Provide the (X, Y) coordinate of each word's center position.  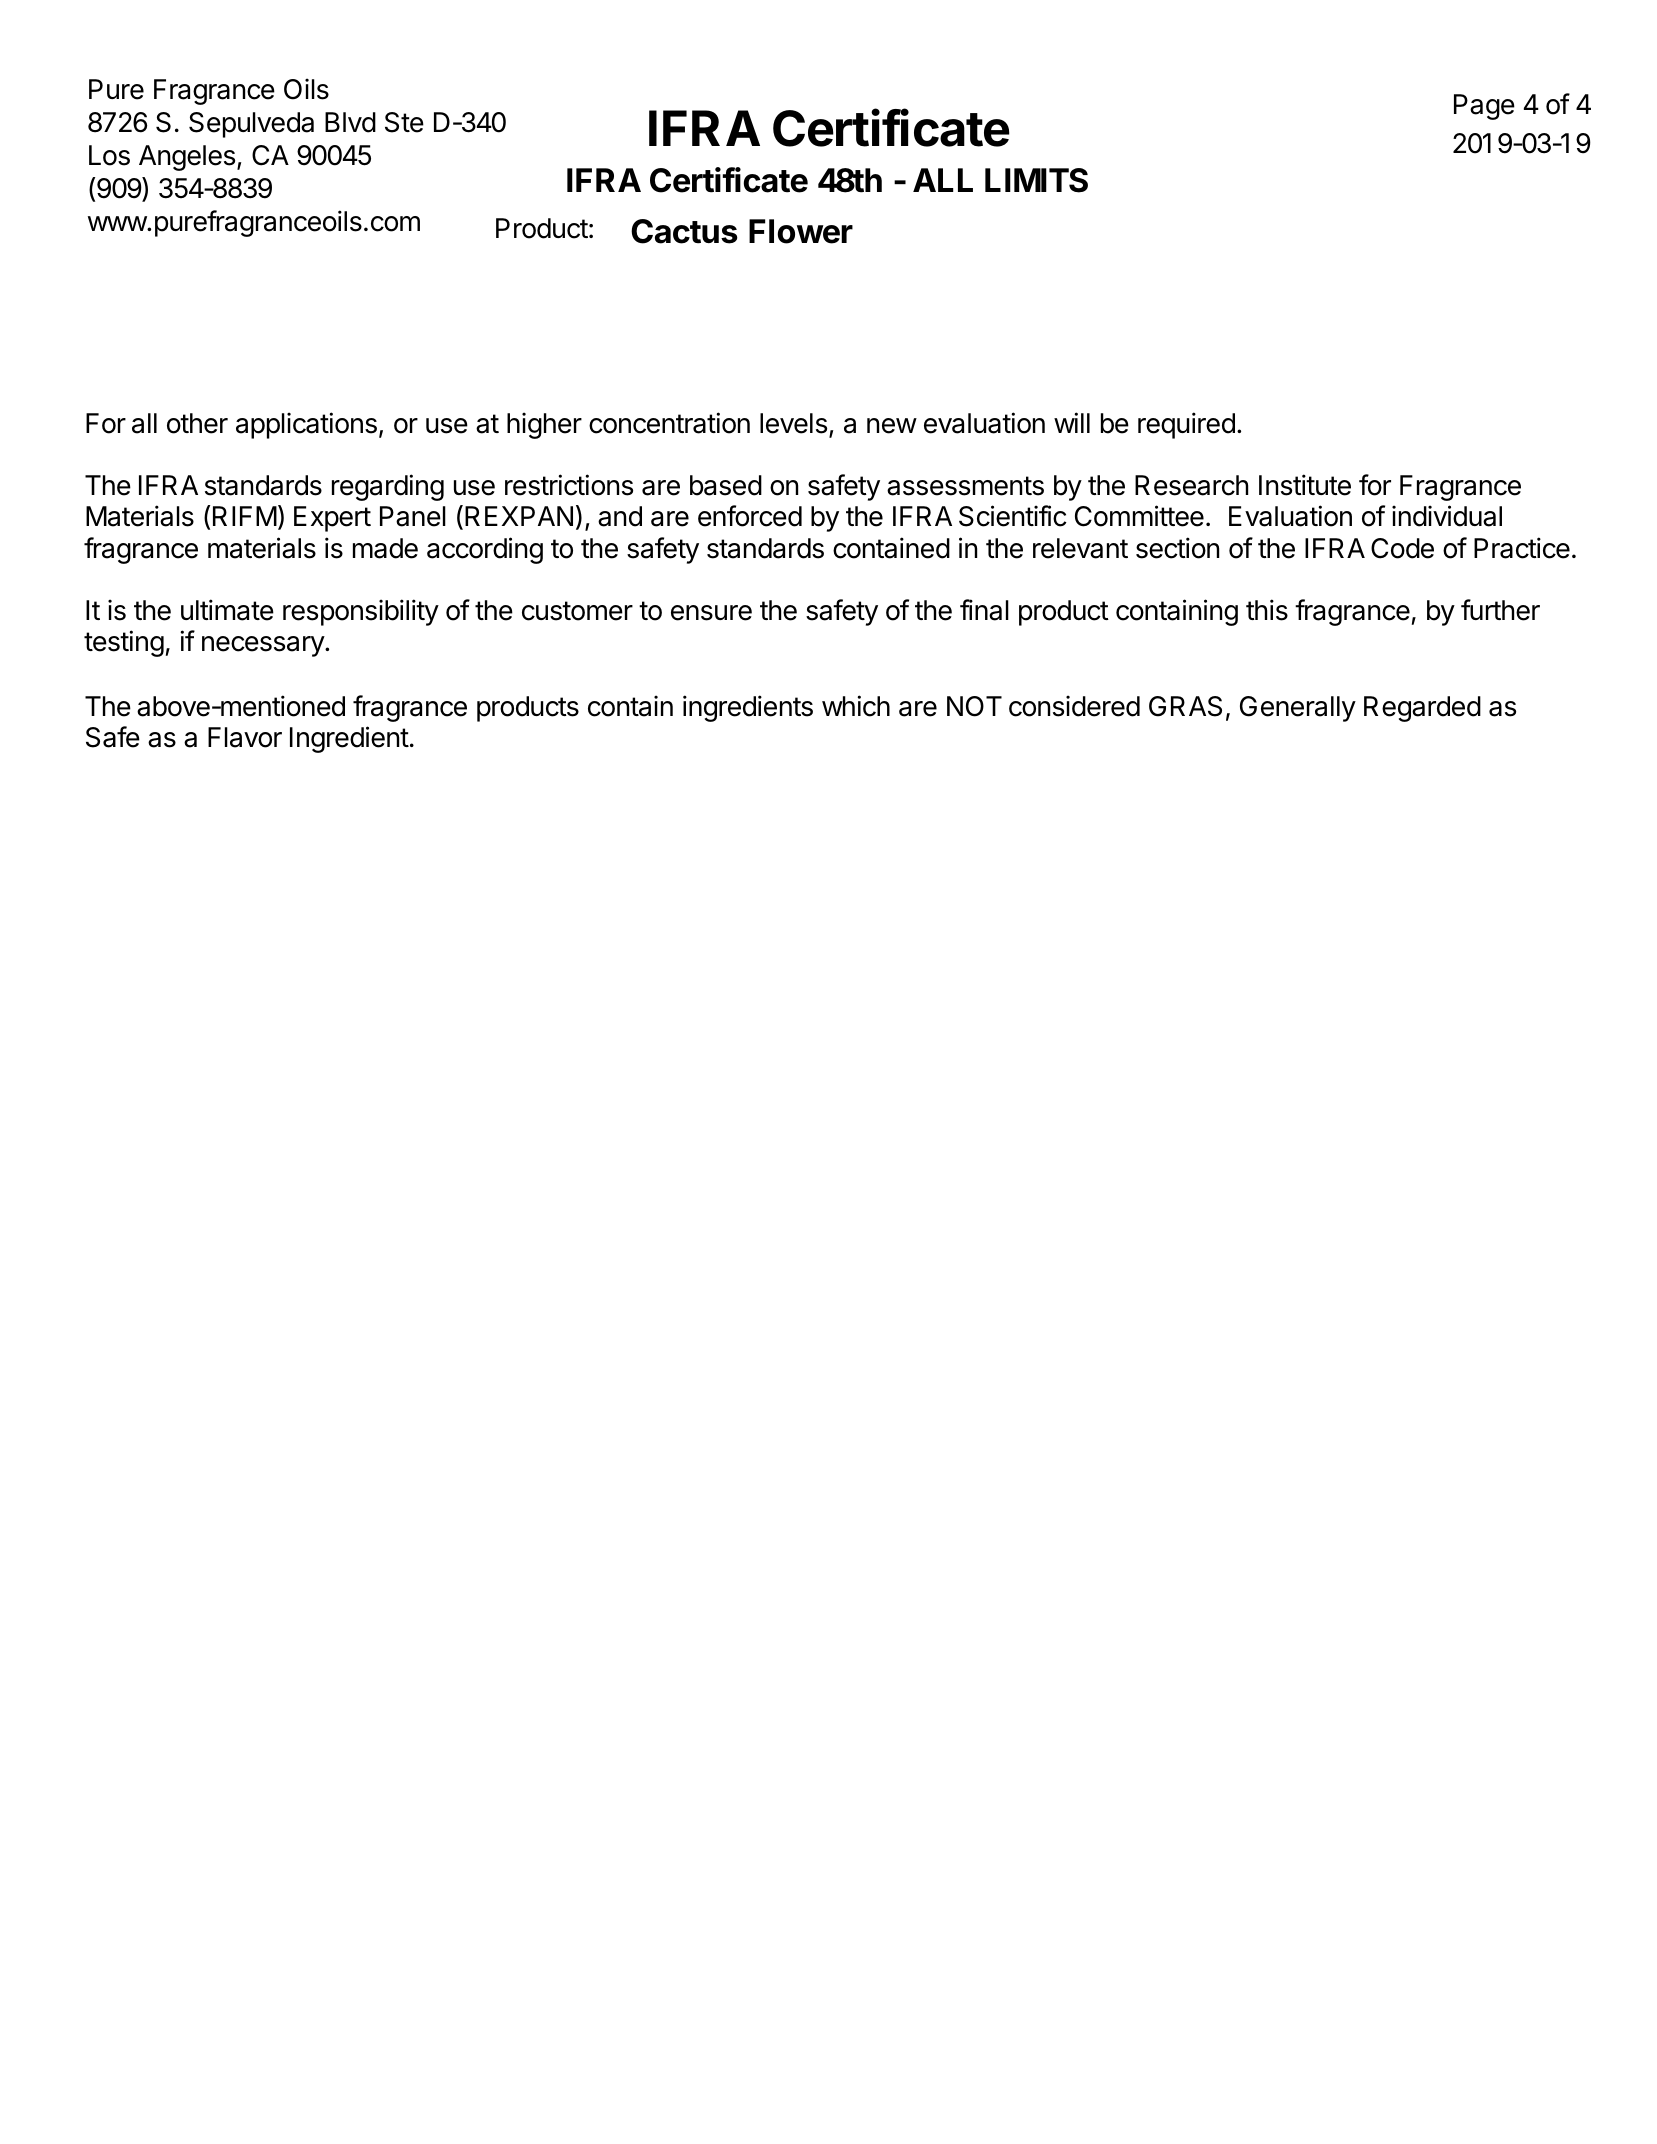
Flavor (245, 737)
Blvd (350, 122)
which (856, 706)
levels (793, 423)
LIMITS (1036, 180)
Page (1484, 107)
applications (306, 425)
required (1186, 425)
